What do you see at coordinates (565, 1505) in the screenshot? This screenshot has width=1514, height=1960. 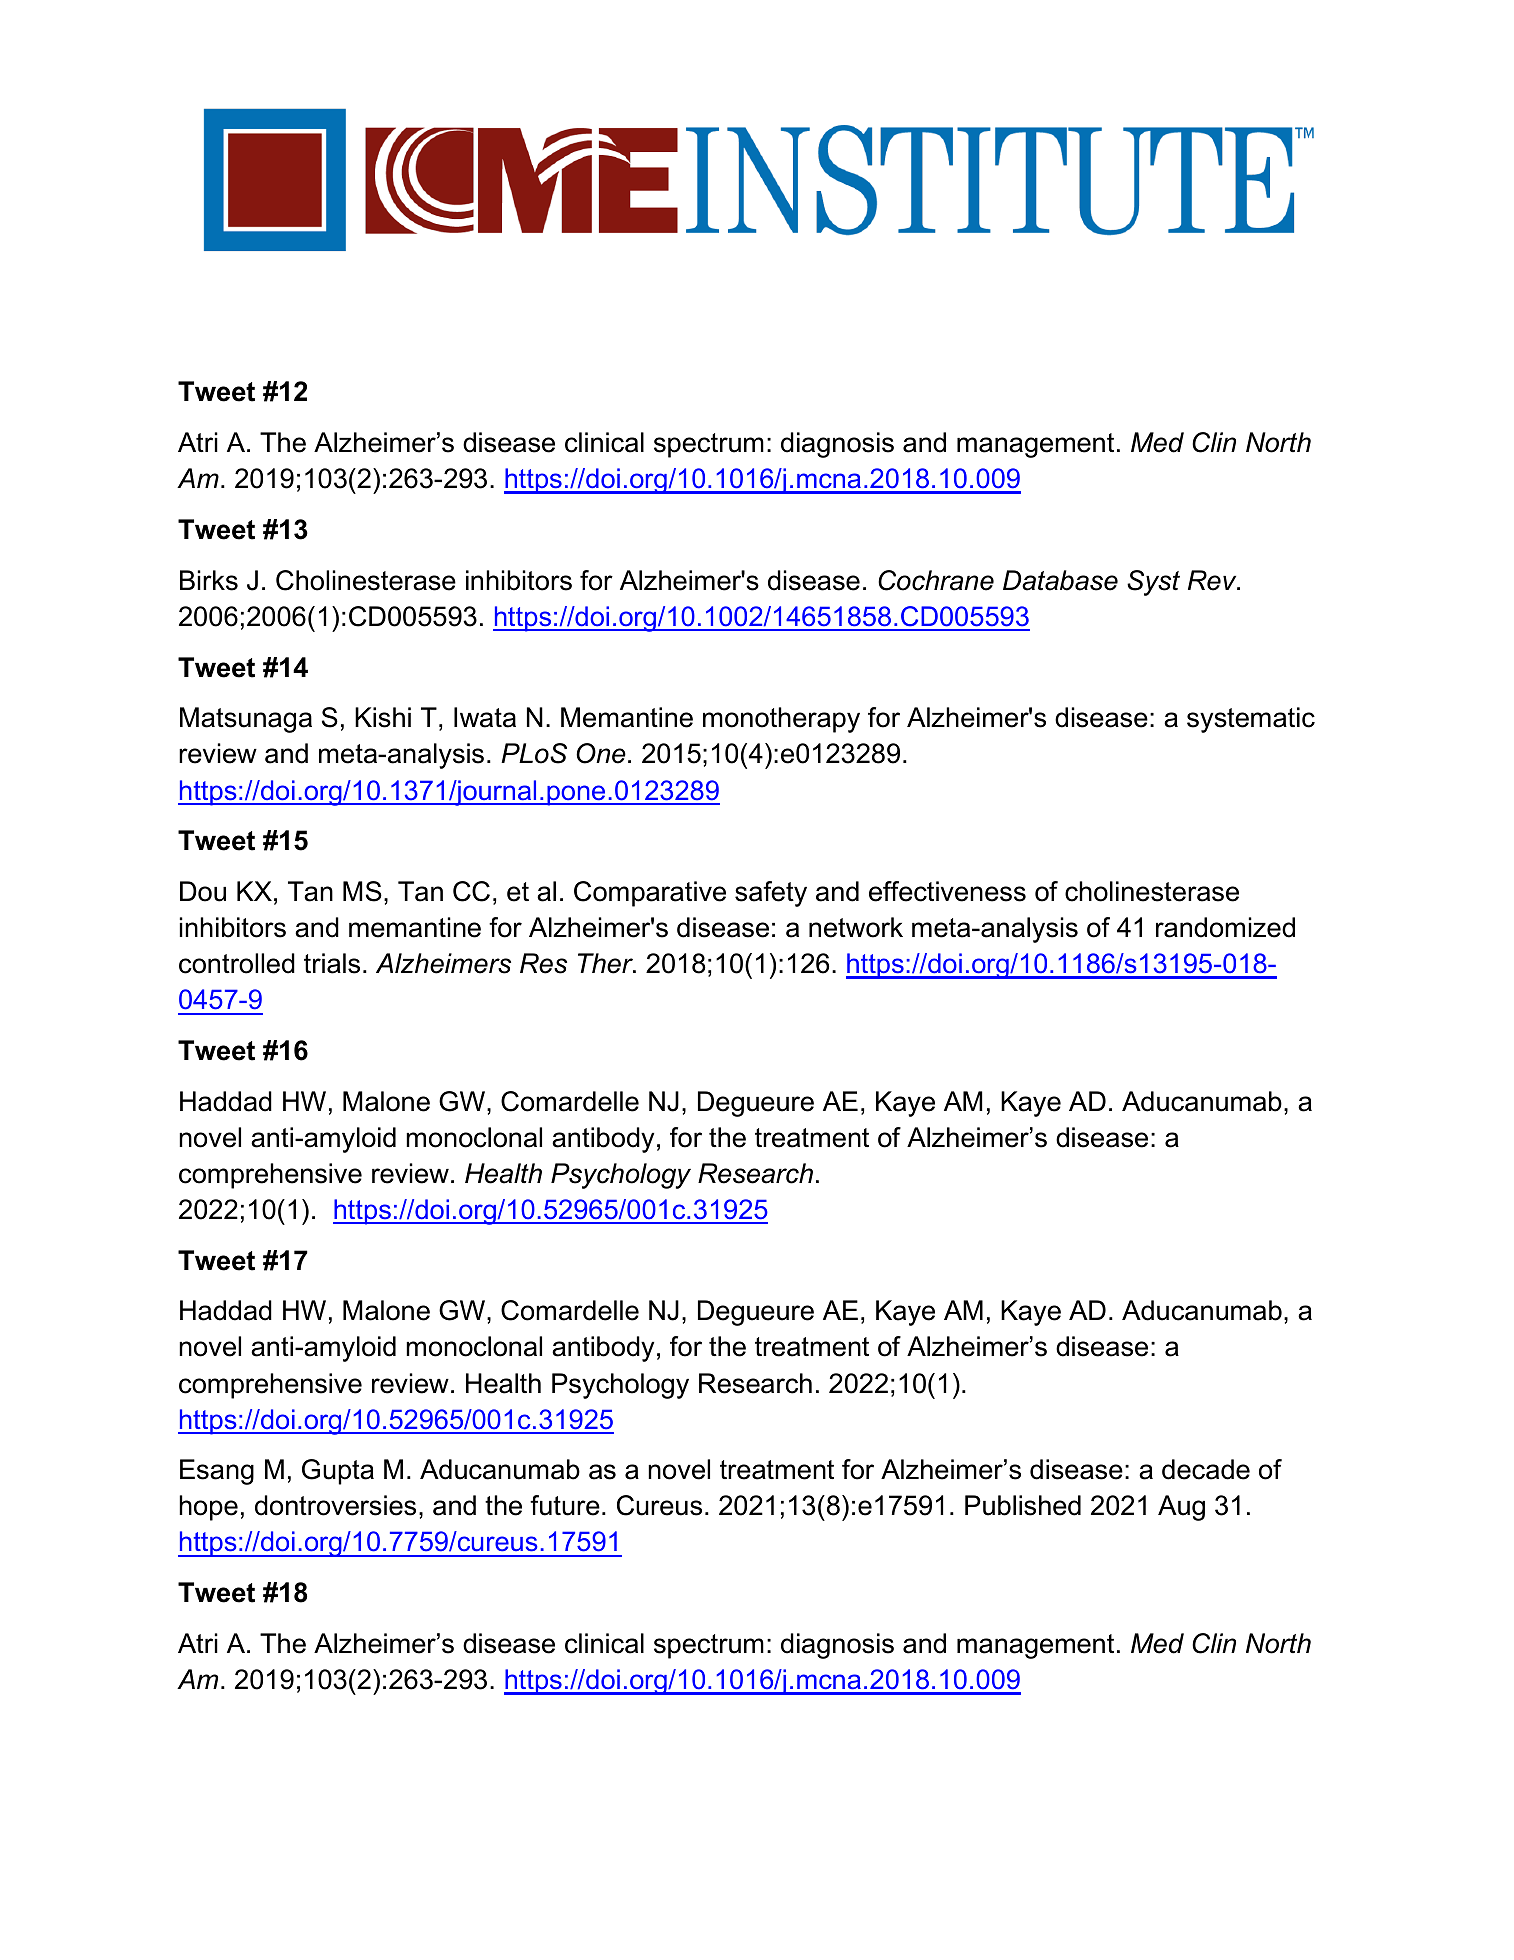 I see `future` at bounding box center [565, 1505].
